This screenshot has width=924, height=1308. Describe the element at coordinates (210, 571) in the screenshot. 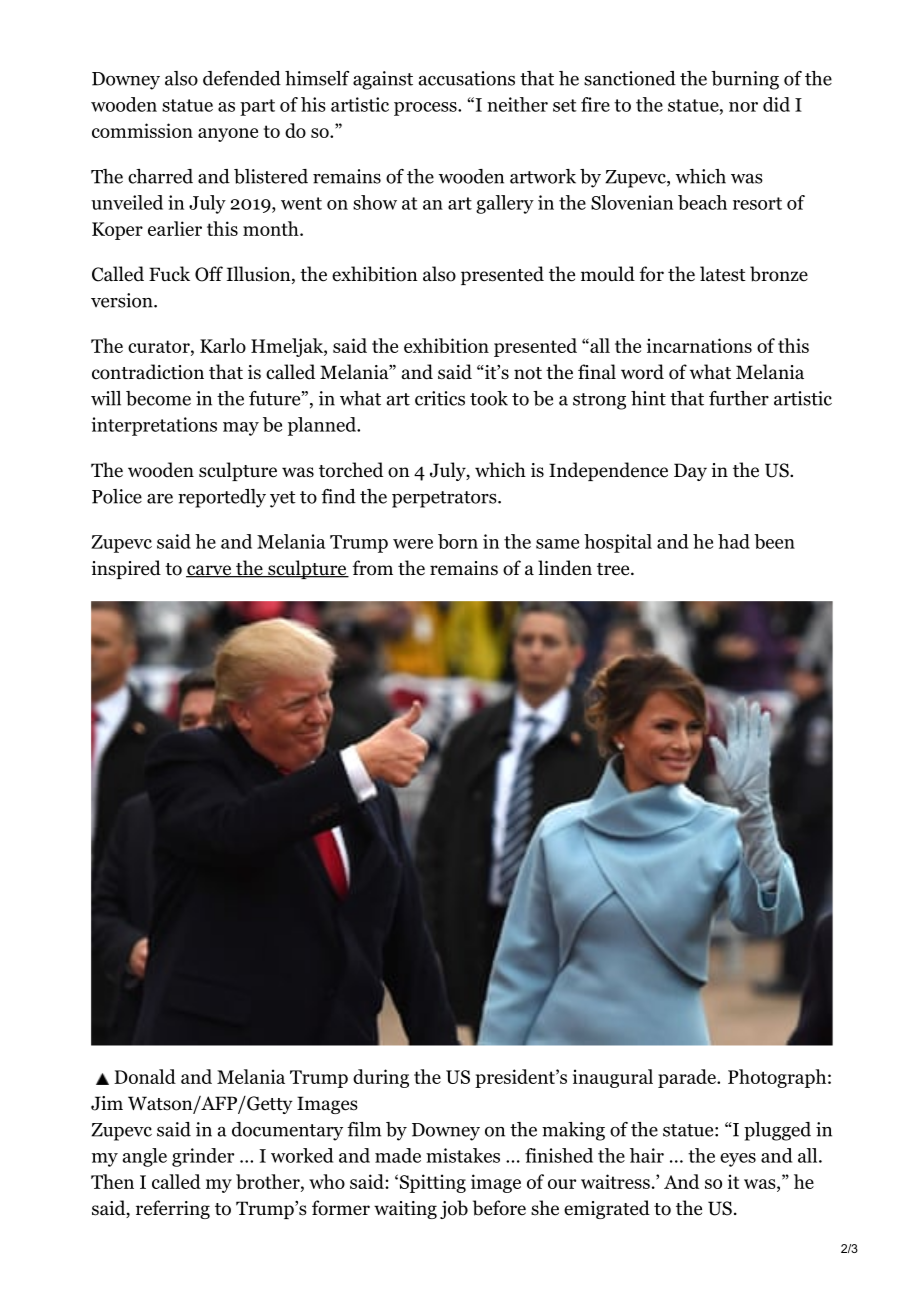

I see `carve` at that location.
